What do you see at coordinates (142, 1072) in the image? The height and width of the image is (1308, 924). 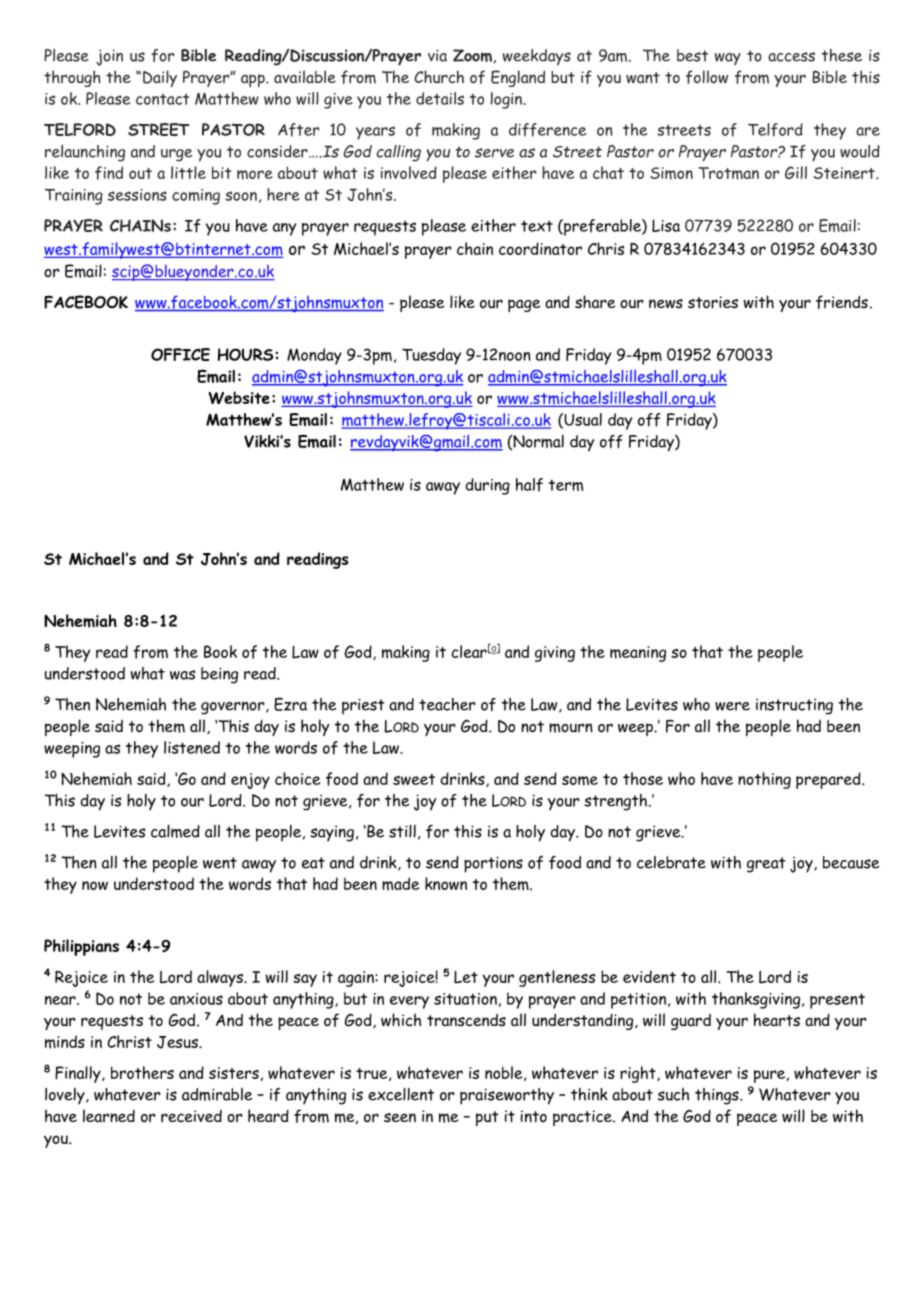 I see `brothers` at bounding box center [142, 1072].
